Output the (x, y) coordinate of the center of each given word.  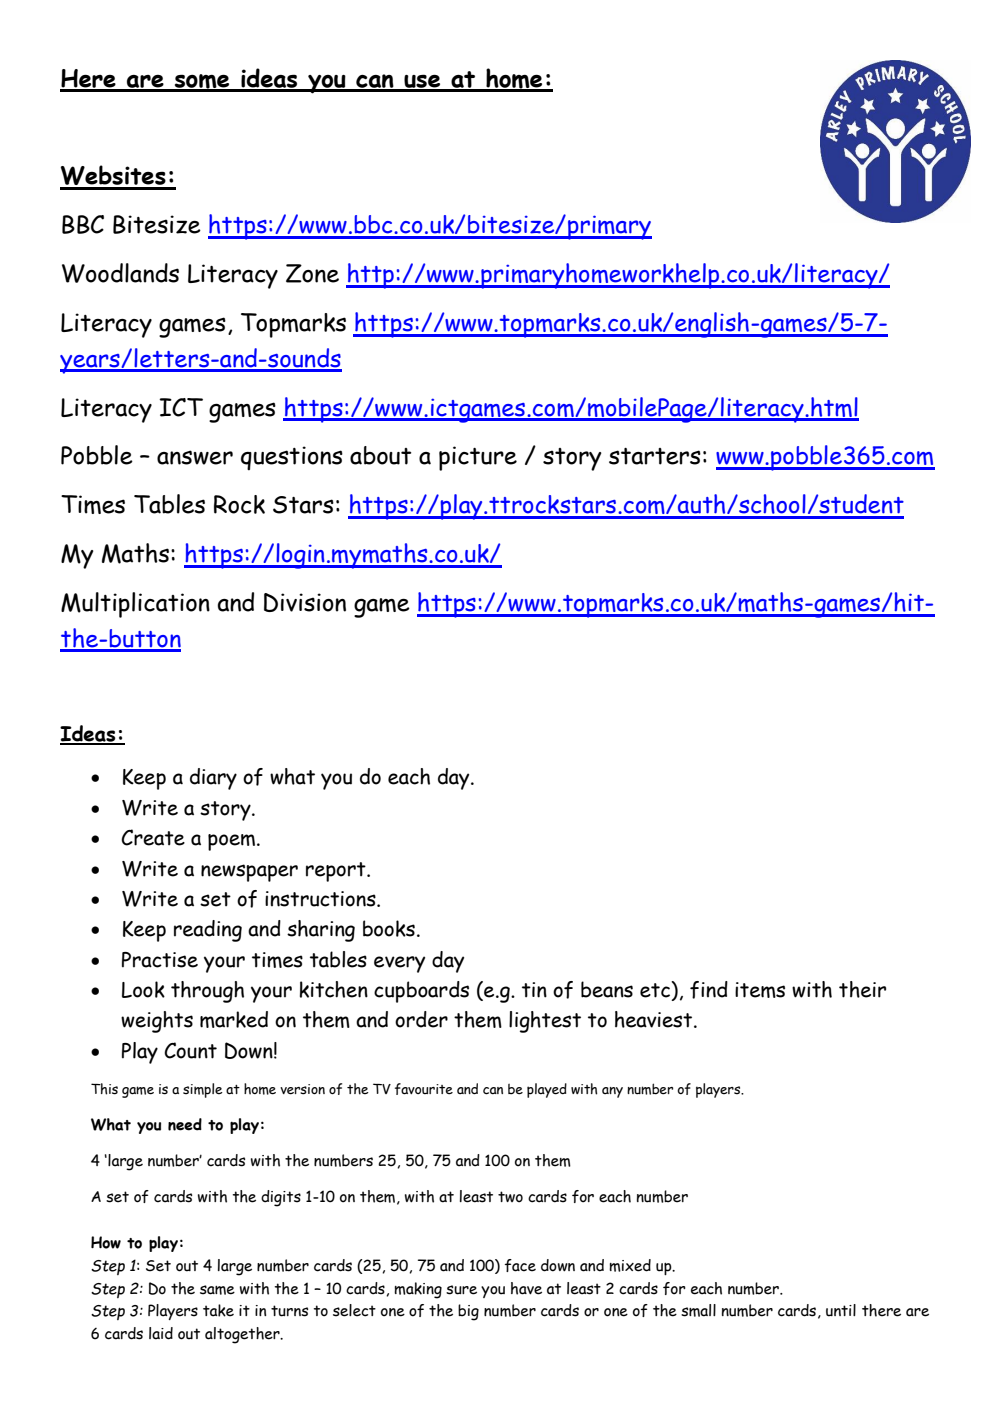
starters (655, 456)
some (202, 82)
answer (195, 457)
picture (478, 458)
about (380, 455)
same (217, 1290)
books (389, 928)
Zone (312, 273)
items (760, 990)
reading (208, 931)
